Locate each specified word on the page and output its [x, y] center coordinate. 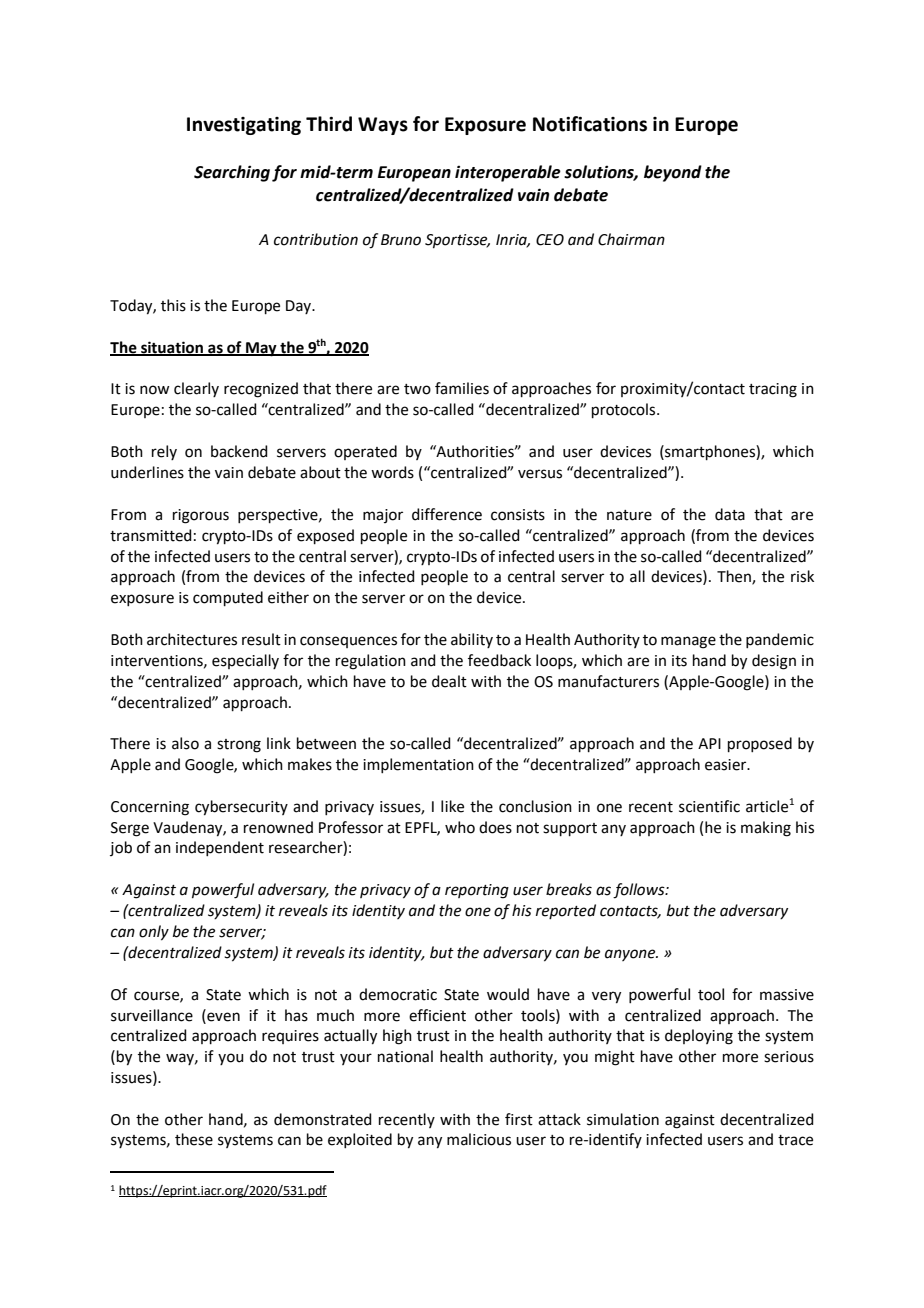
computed [228, 598]
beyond [673, 173]
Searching [232, 173]
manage [688, 642]
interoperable [508, 173]
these [194, 1139]
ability [472, 640]
